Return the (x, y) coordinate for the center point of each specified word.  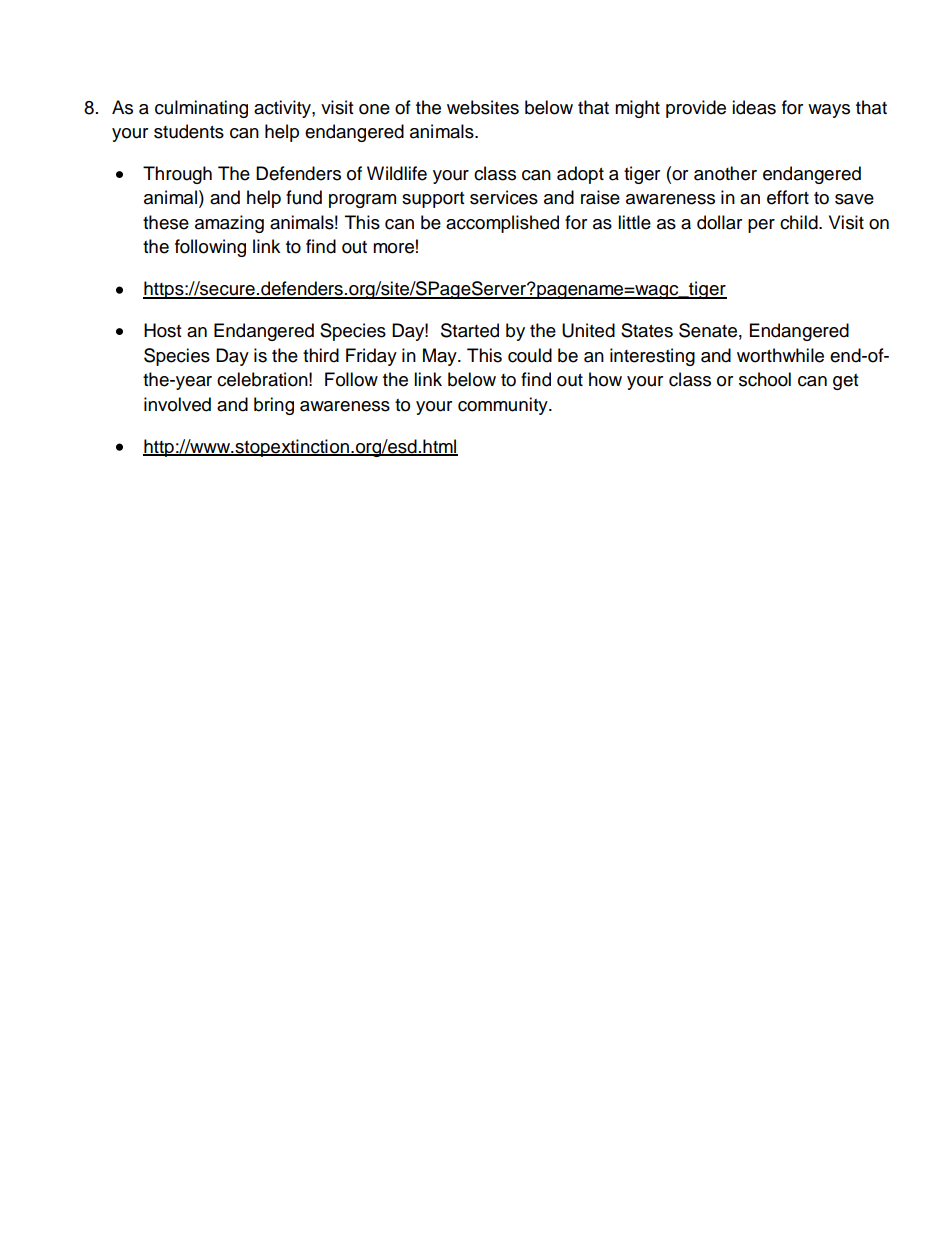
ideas (754, 107)
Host (162, 330)
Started (470, 330)
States (647, 330)
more (393, 248)
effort (788, 197)
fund (304, 197)
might (637, 109)
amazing (229, 224)
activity (283, 109)
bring (274, 406)
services (504, 197)
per (761, 226)
